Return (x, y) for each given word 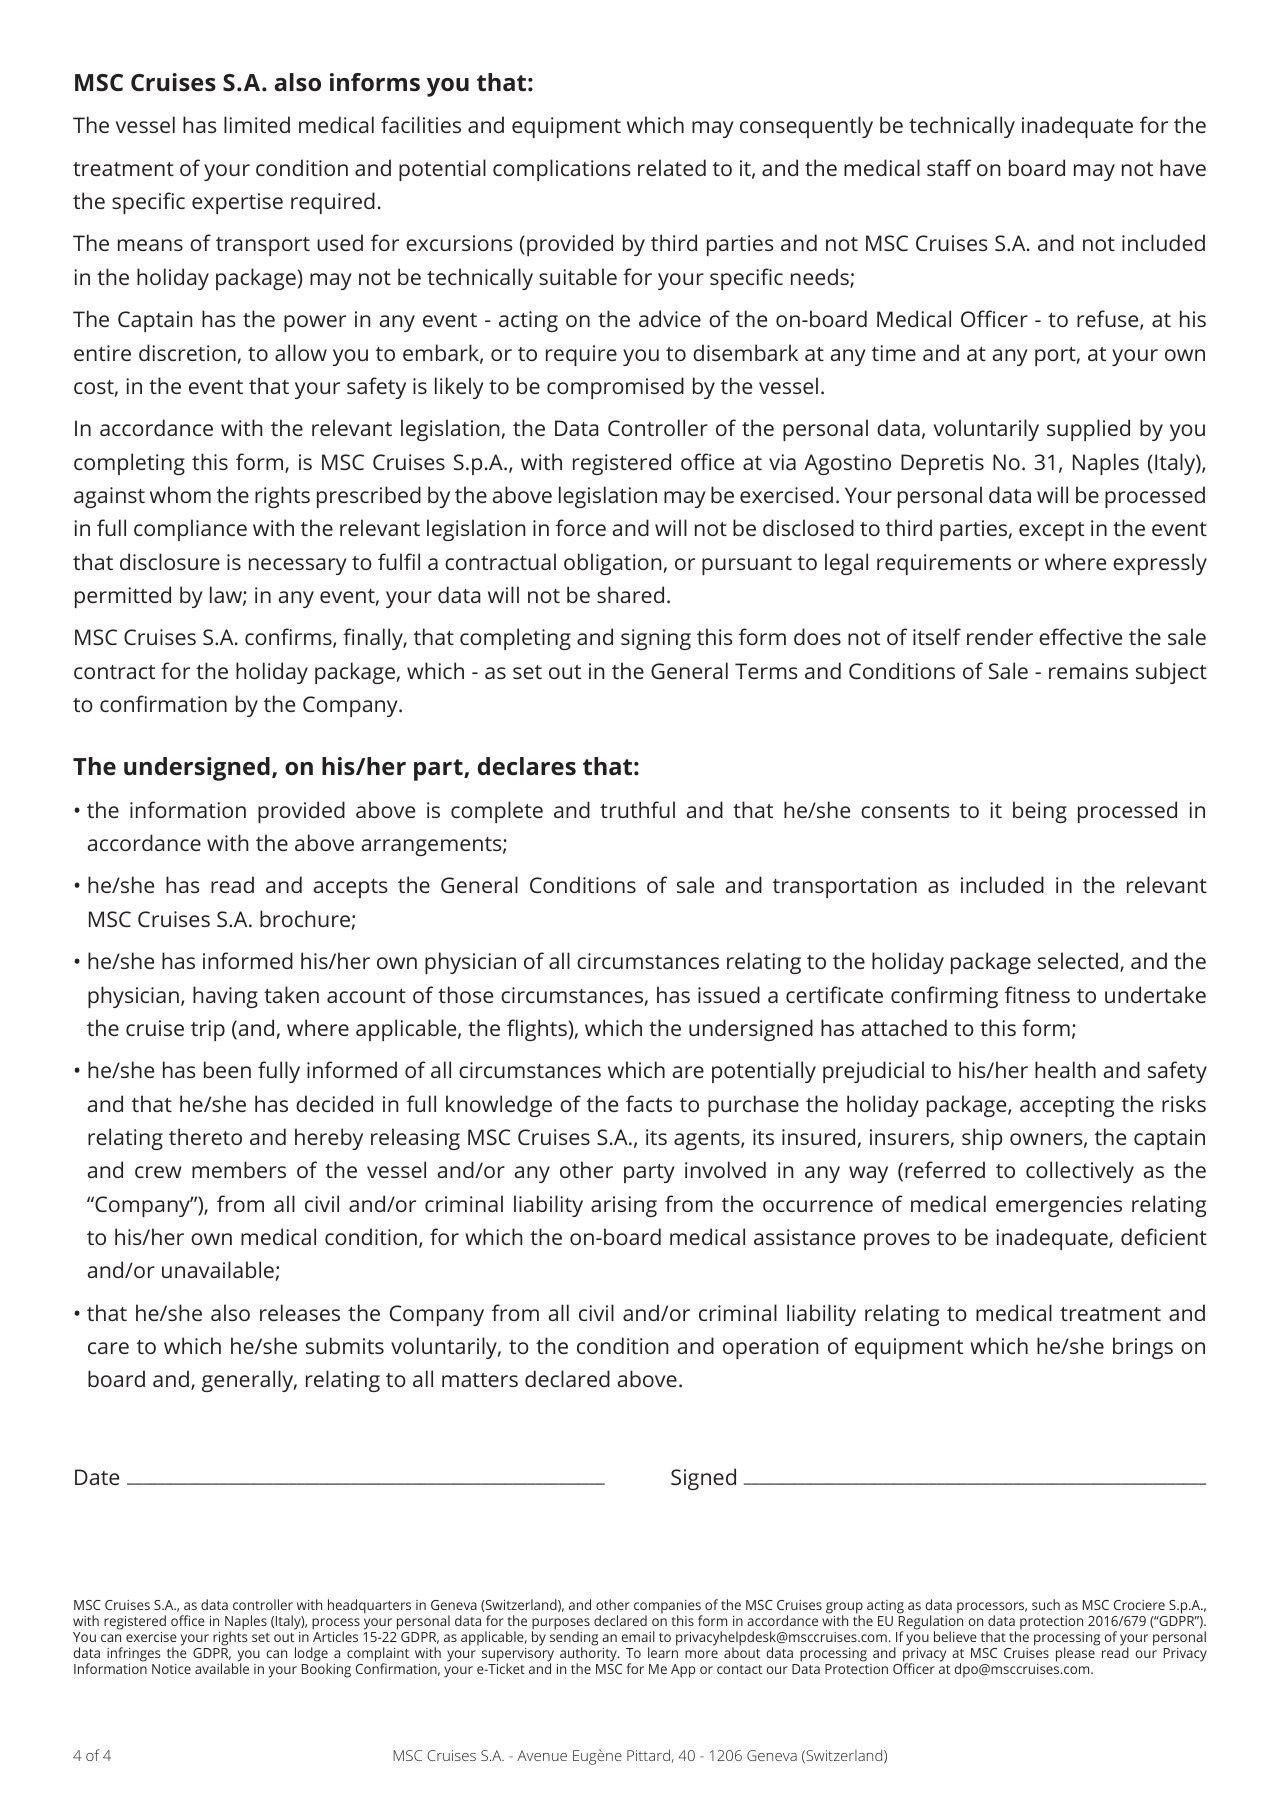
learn (663, 1652)
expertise (237, 203)
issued (729, 994)
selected (1078, 960)
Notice (171, 1669)
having (225, 997)
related (672, 167)
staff (949, 167)
